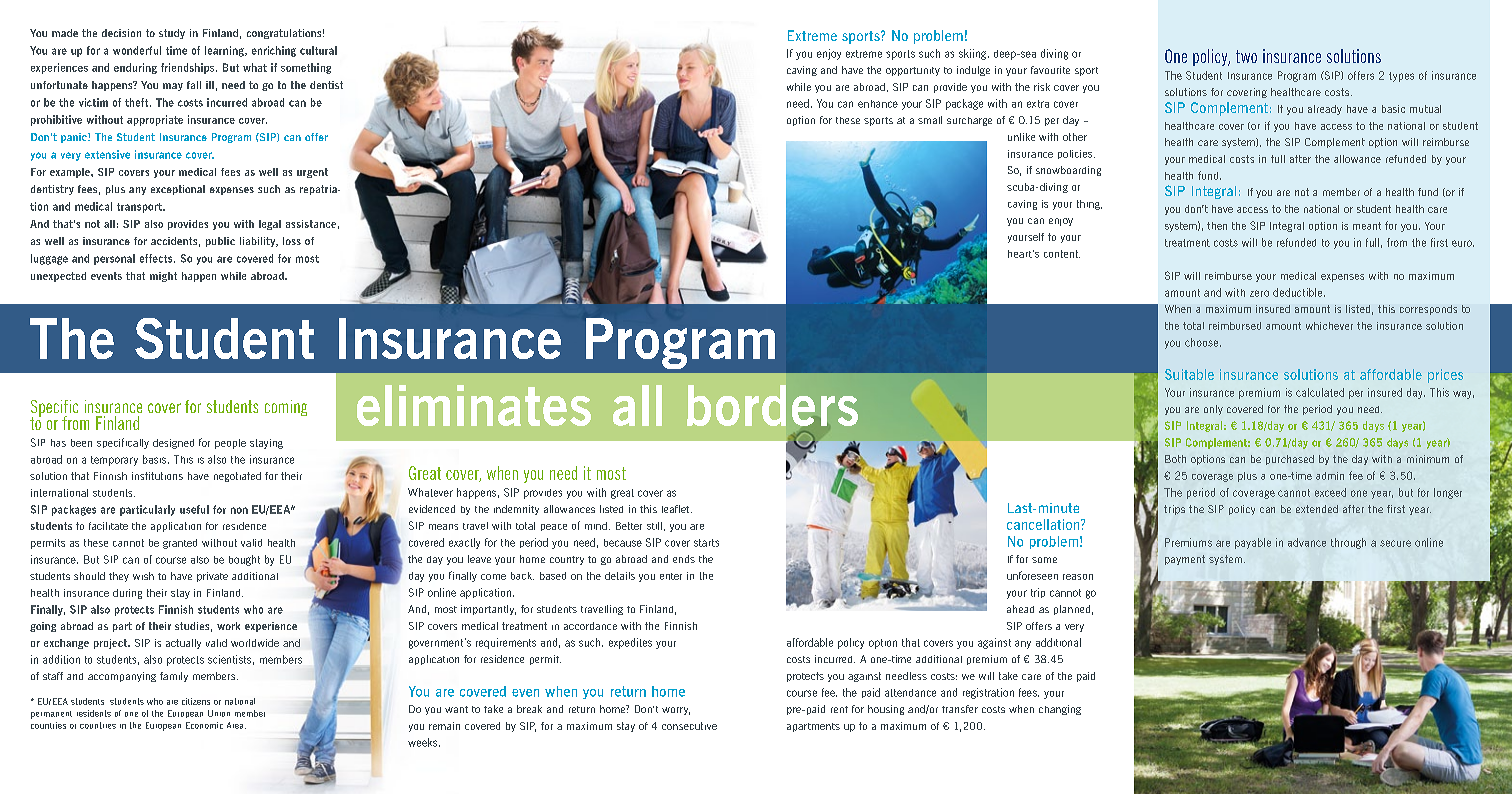 The image size is (1512, 794). Describe the element at coordinates (1217, 226) in the page. I see `then` at that location.
